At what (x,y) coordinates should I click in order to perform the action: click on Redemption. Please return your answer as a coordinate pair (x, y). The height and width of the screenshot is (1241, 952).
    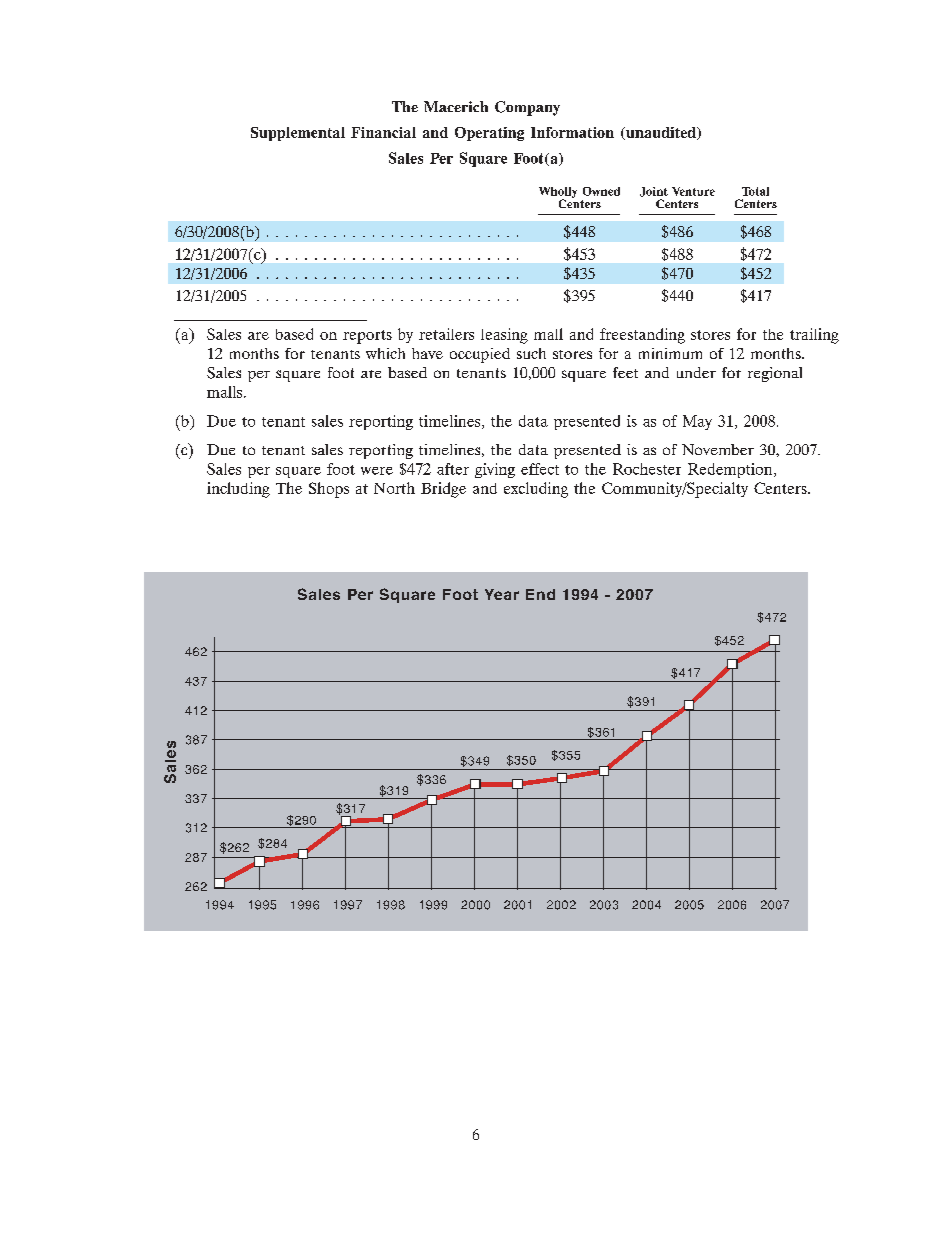
    Looking at the image, I should click on (731, 470).
